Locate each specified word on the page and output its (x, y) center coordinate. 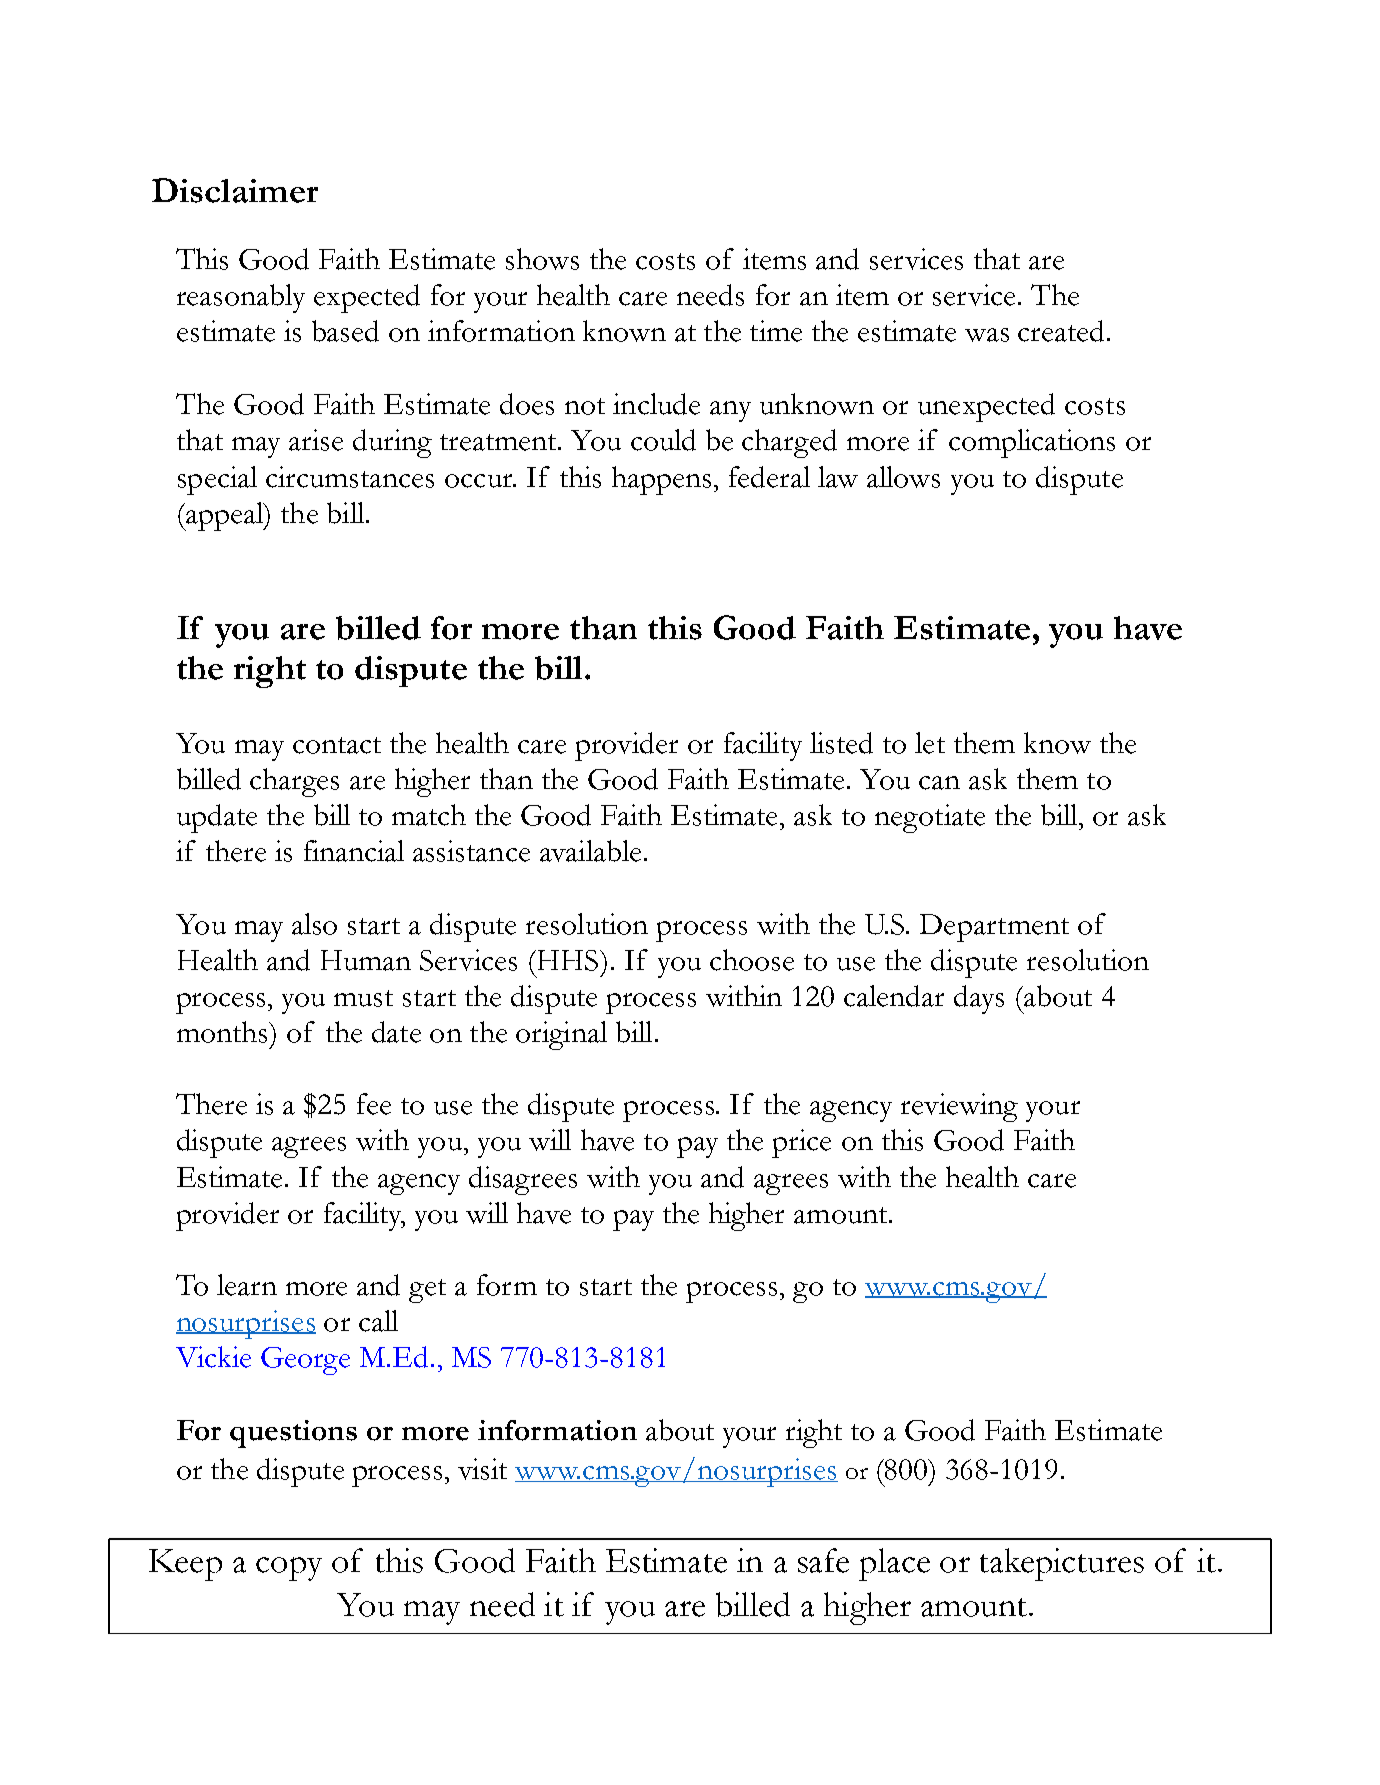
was (987, 335)
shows (542, 259)
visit (482, 1469)
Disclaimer (235, 190)
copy (289, 1569)
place (894, 1564)
